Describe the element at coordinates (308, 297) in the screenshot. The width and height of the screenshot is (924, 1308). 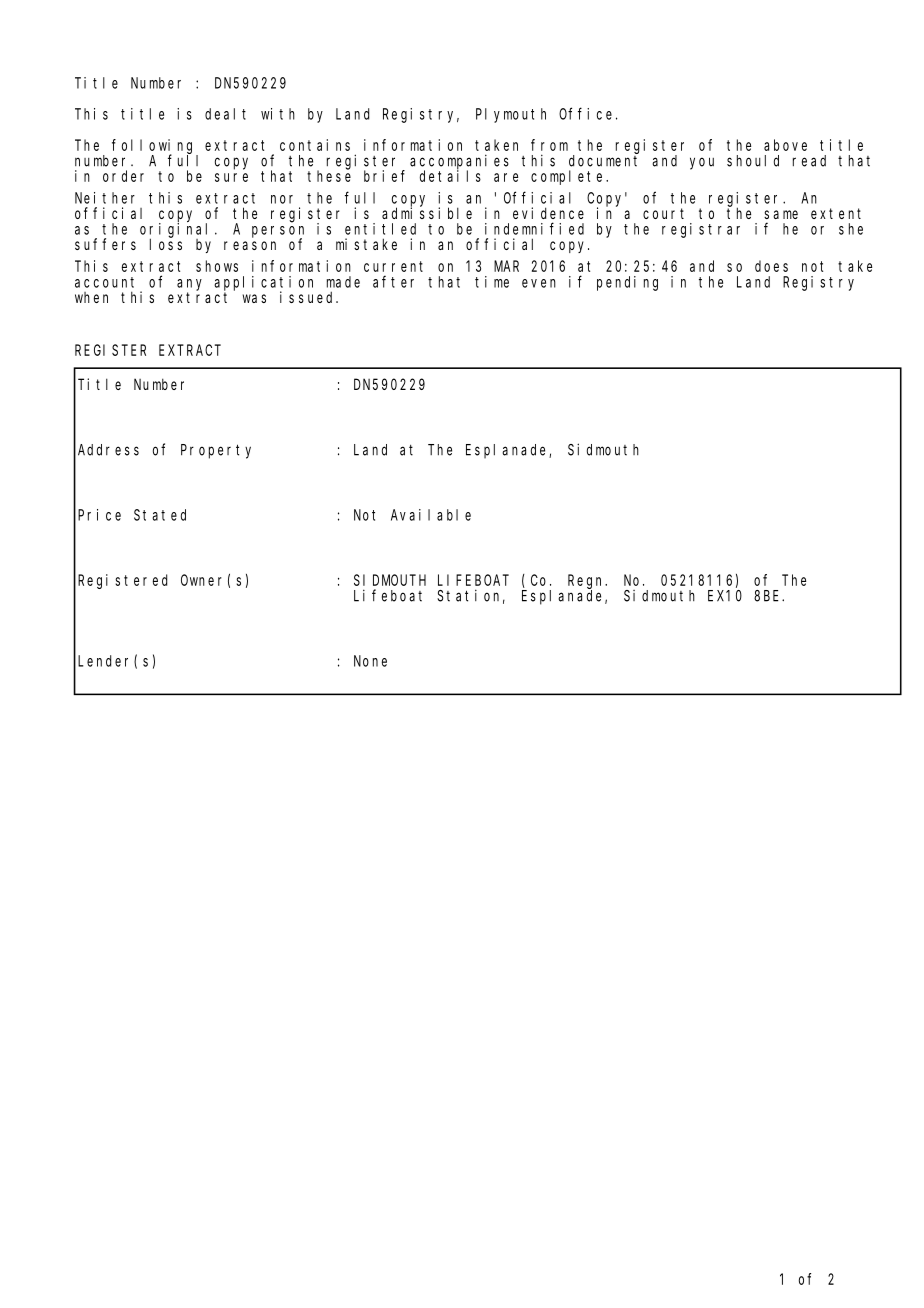
I see `issued` at that location.
